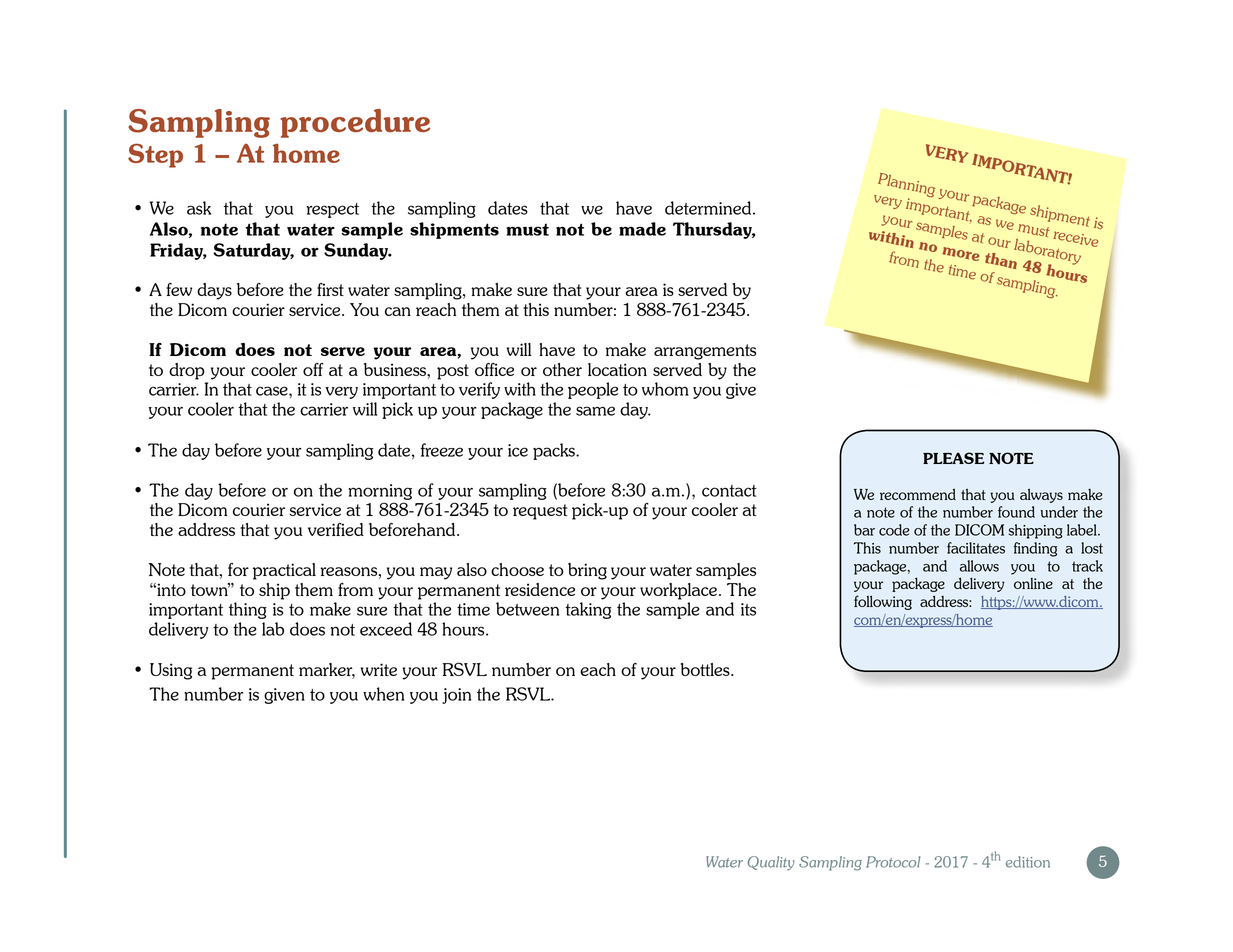  Describe the element at coordinates (383, 694) in the image. I see `when` at that location.
